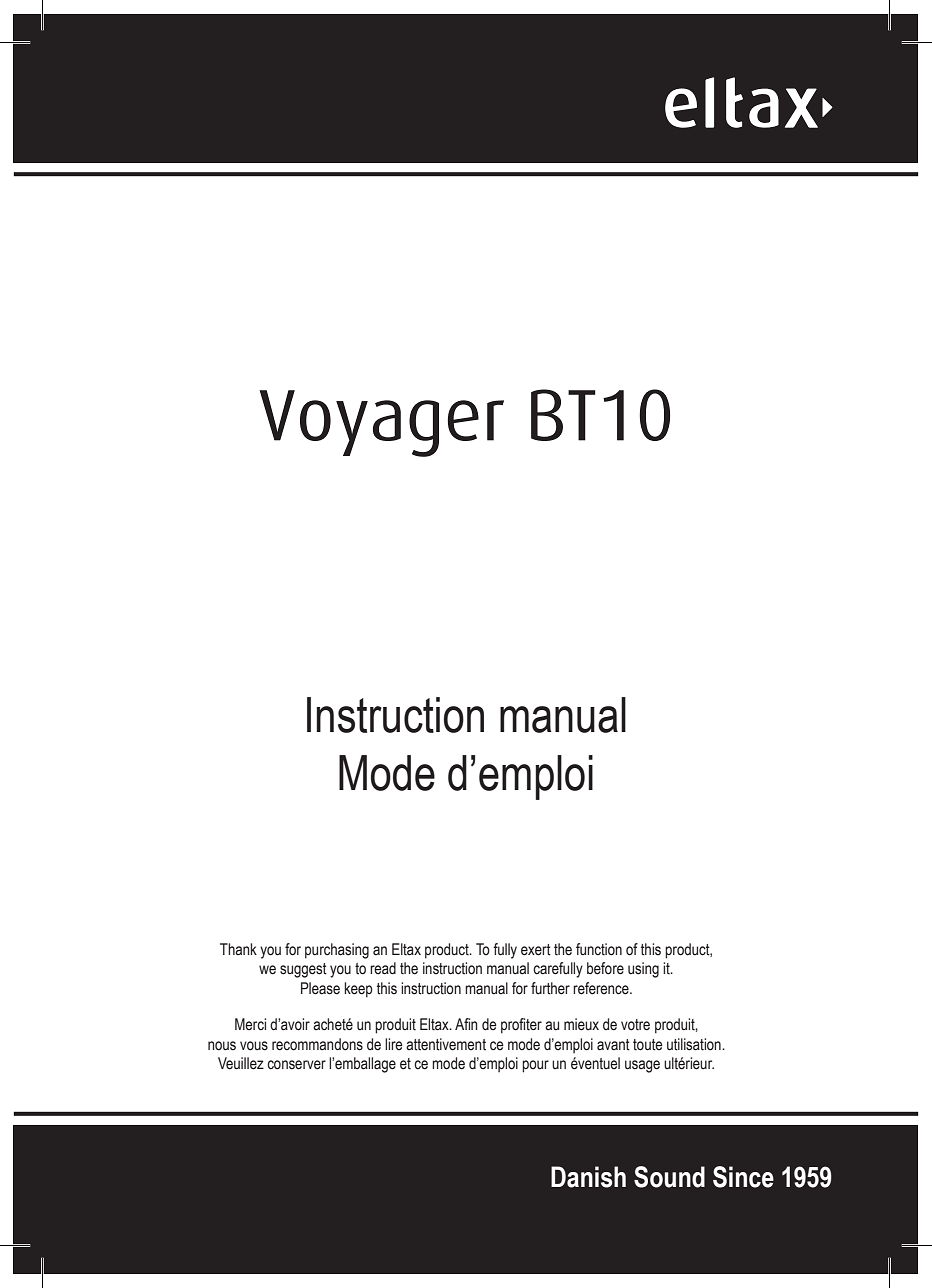 This screenshot has height=1288, width=932. I want to click on Voyager, so click(381, 423).
